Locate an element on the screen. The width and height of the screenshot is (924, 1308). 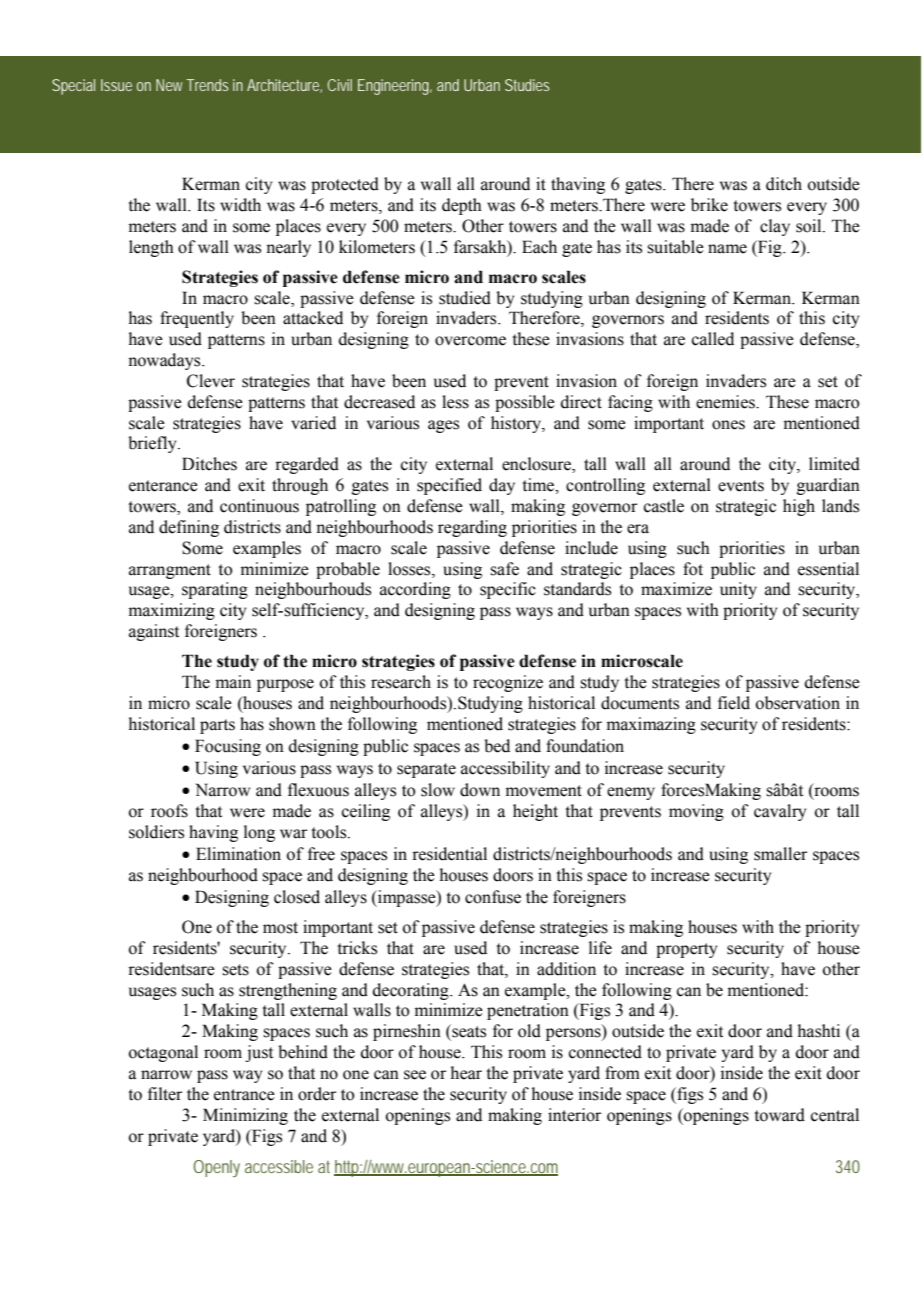
filter is located at coordinates (165, 1094).
